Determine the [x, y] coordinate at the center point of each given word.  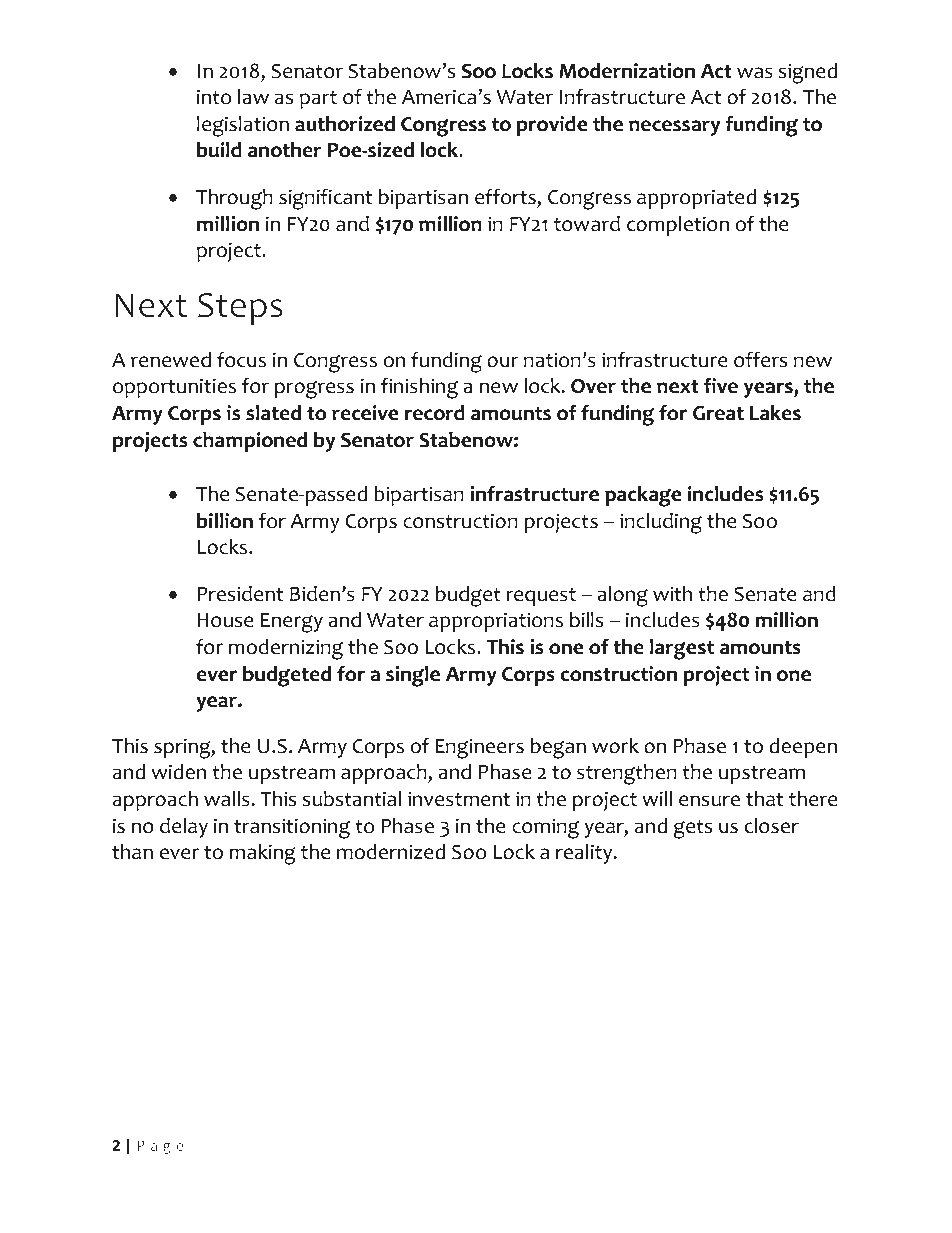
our [503, 362]
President [240, 594]
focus [241, 359]
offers [760, 359]
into [214, 97]
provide [552, 126]
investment [459, 799]
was [755, 73]
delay [184, 828]
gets [693, 829]
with [672, 594]
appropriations [496, 622]
